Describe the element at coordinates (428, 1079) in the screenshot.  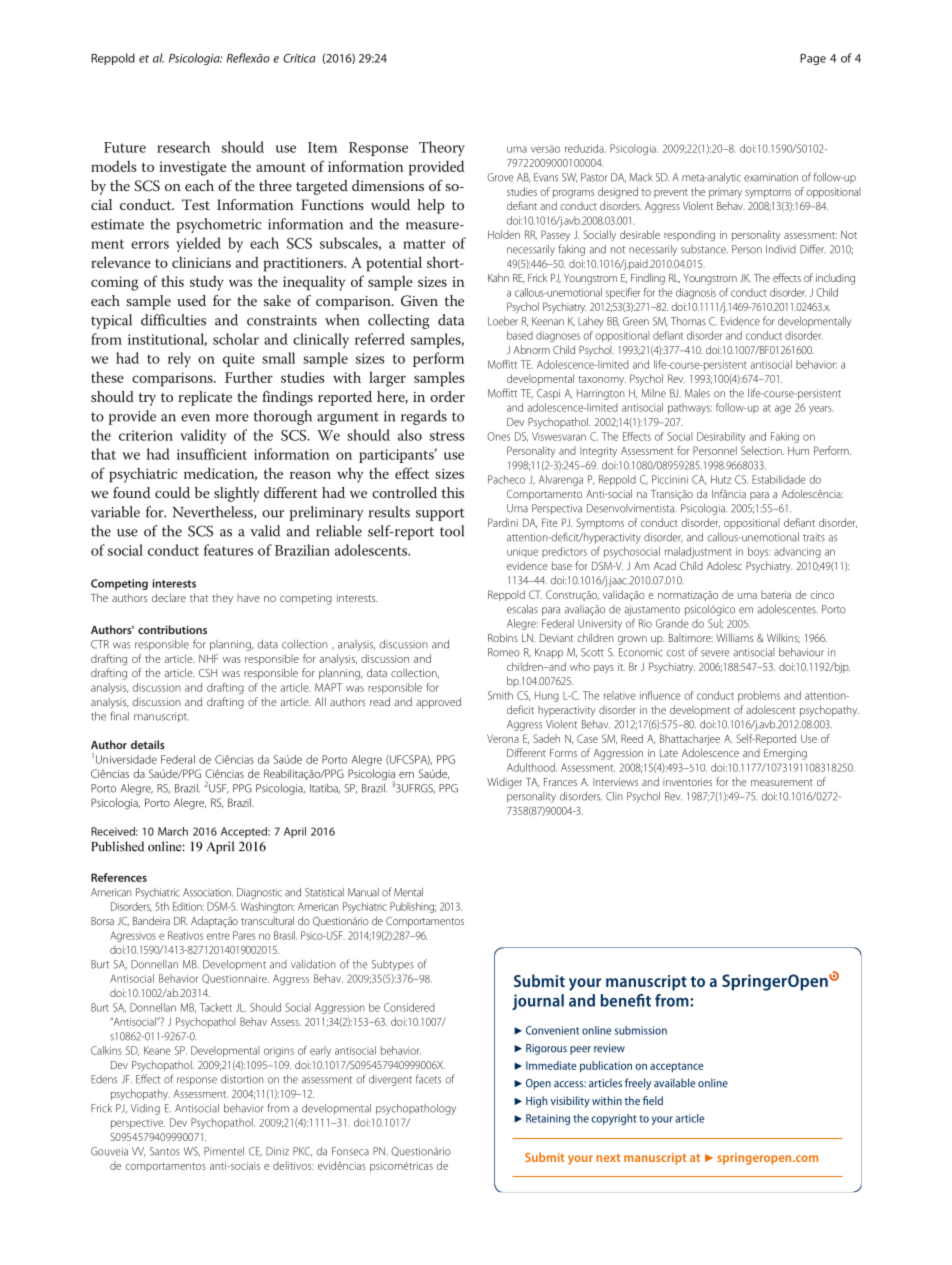
I see `facets` at that location.
